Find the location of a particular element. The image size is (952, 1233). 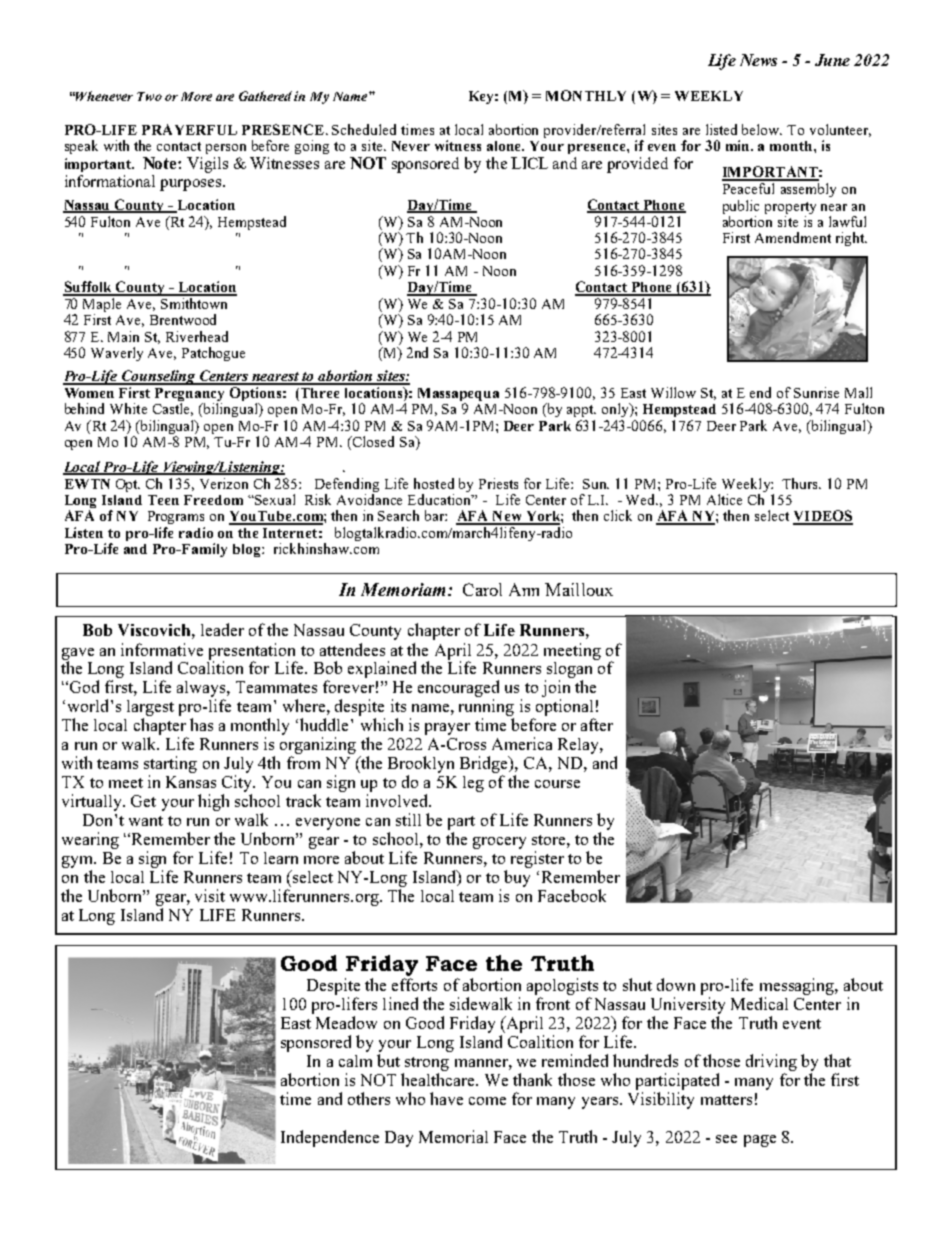

News is located at coordinates (758, 60).
